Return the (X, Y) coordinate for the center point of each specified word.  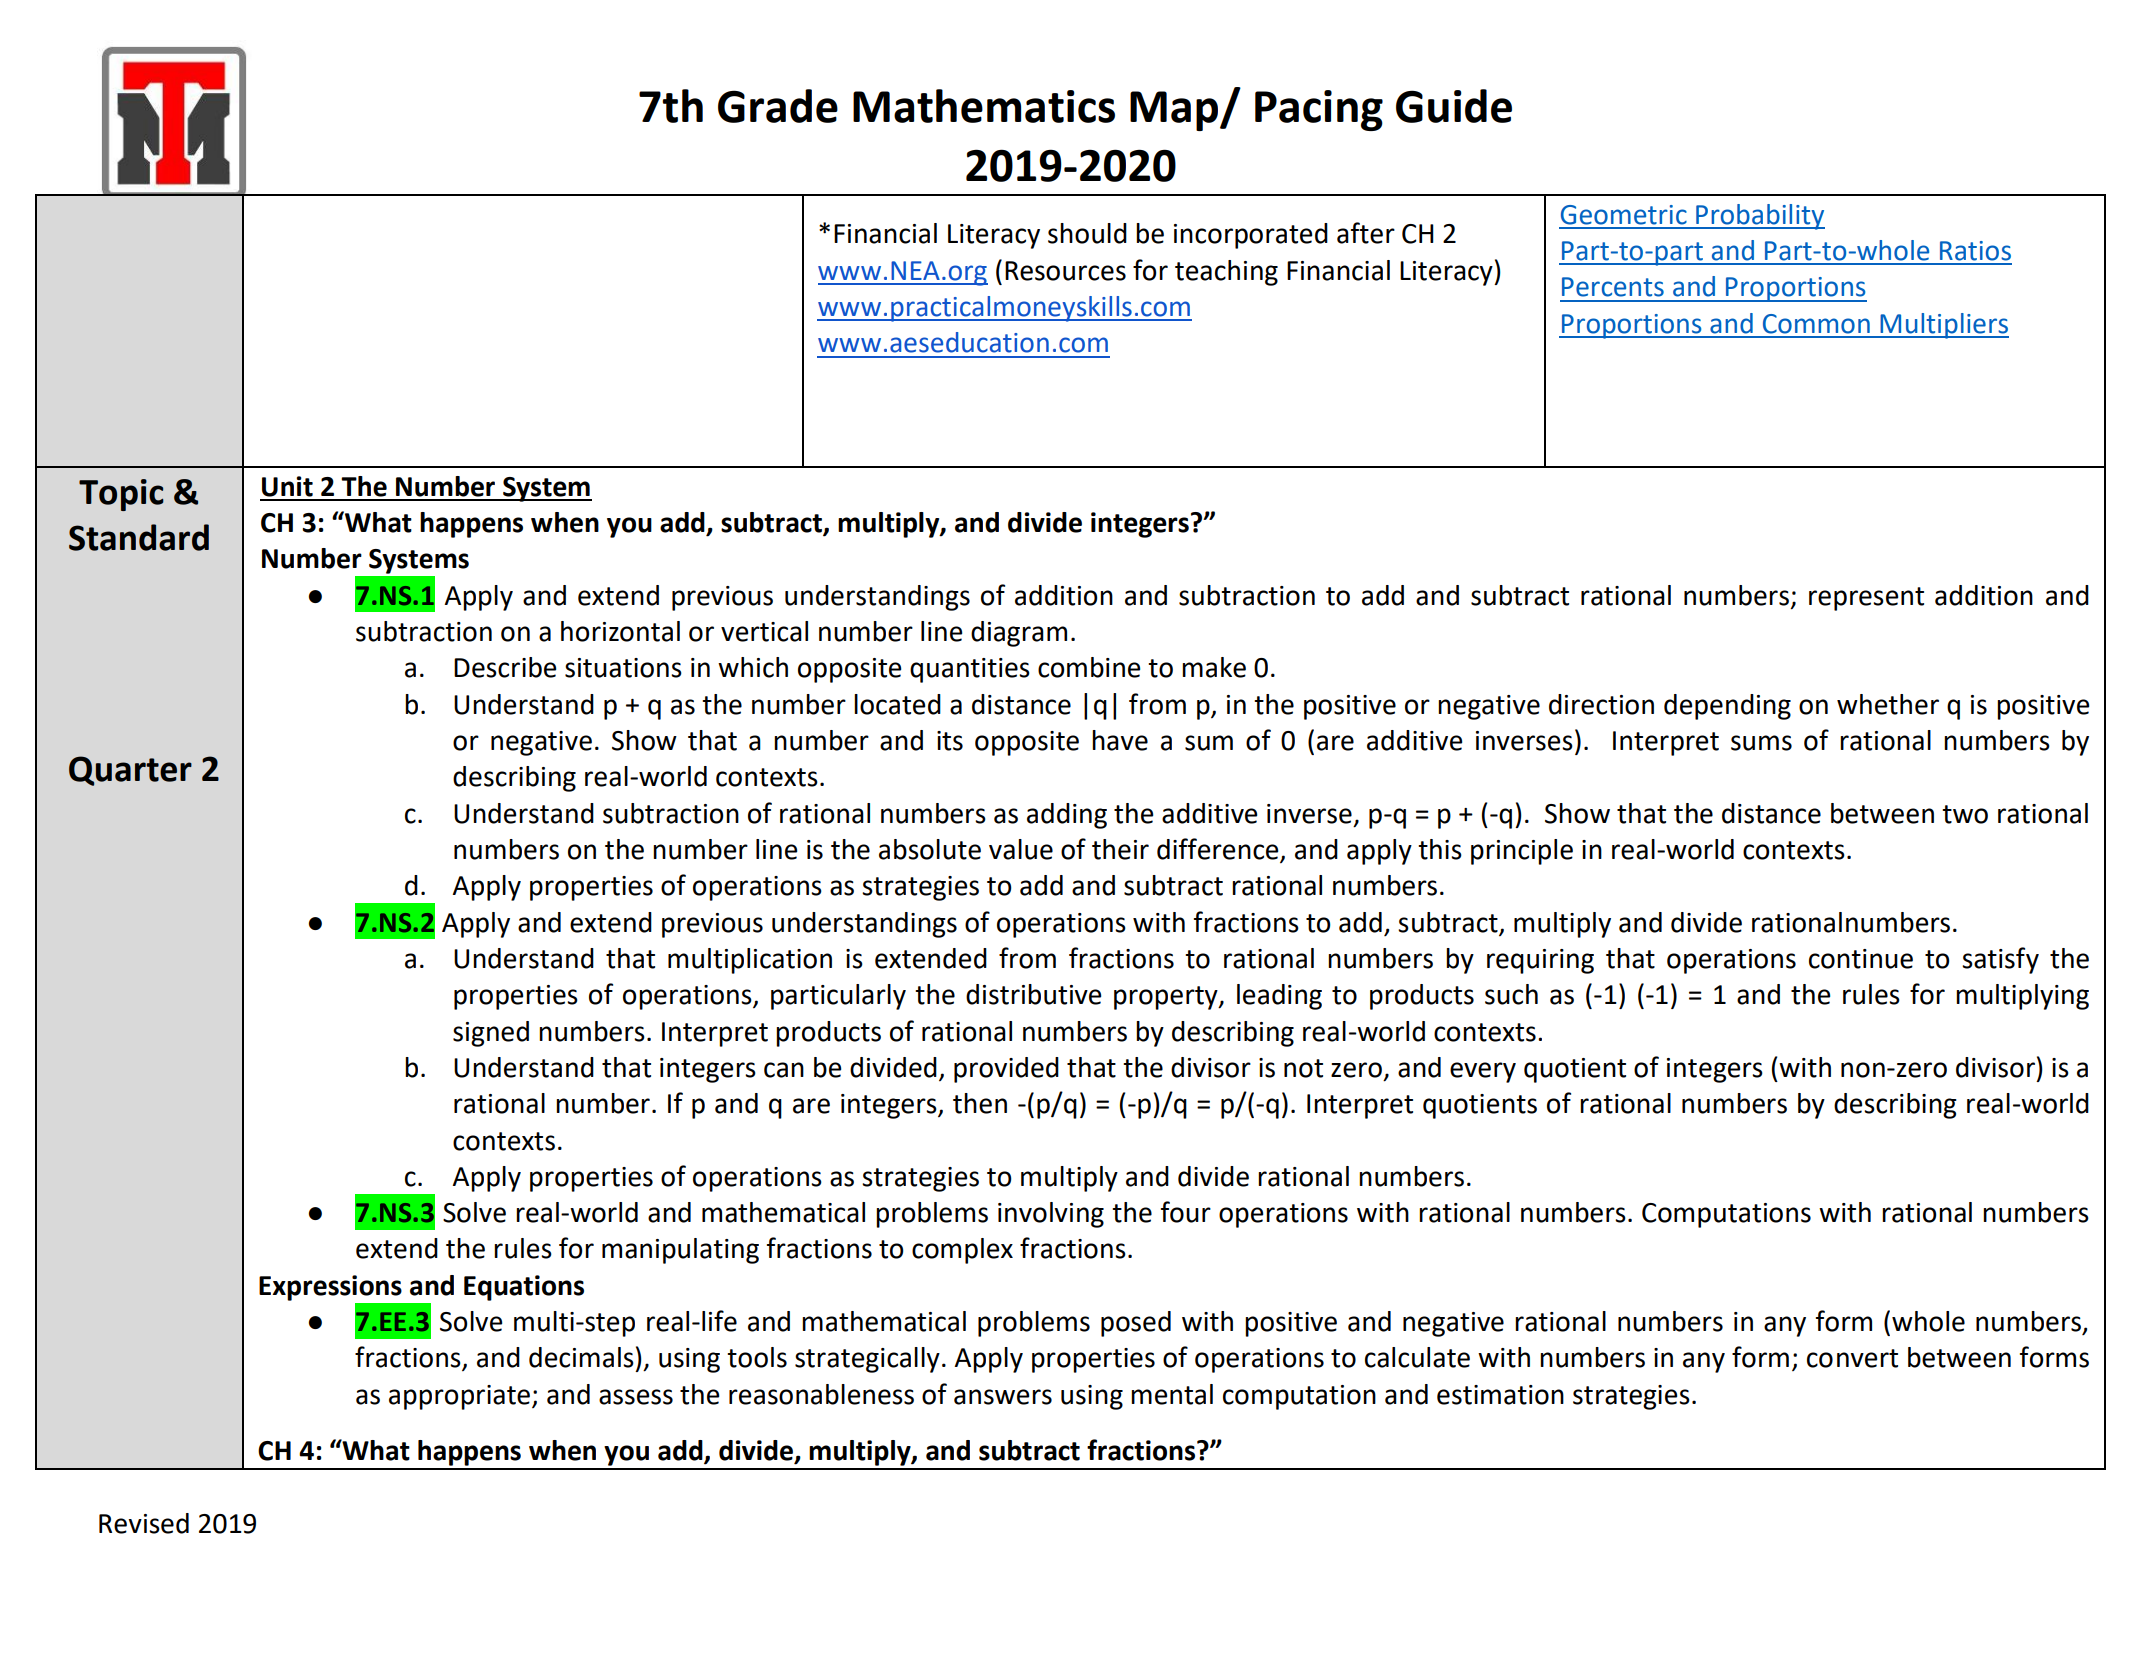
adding (1067, 816)
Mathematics (984, 106)
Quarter (130, 771)
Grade (778, 106)
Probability (1759, 217)
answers (1003, 1397)
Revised (144, 1523)
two (1965, 814)
